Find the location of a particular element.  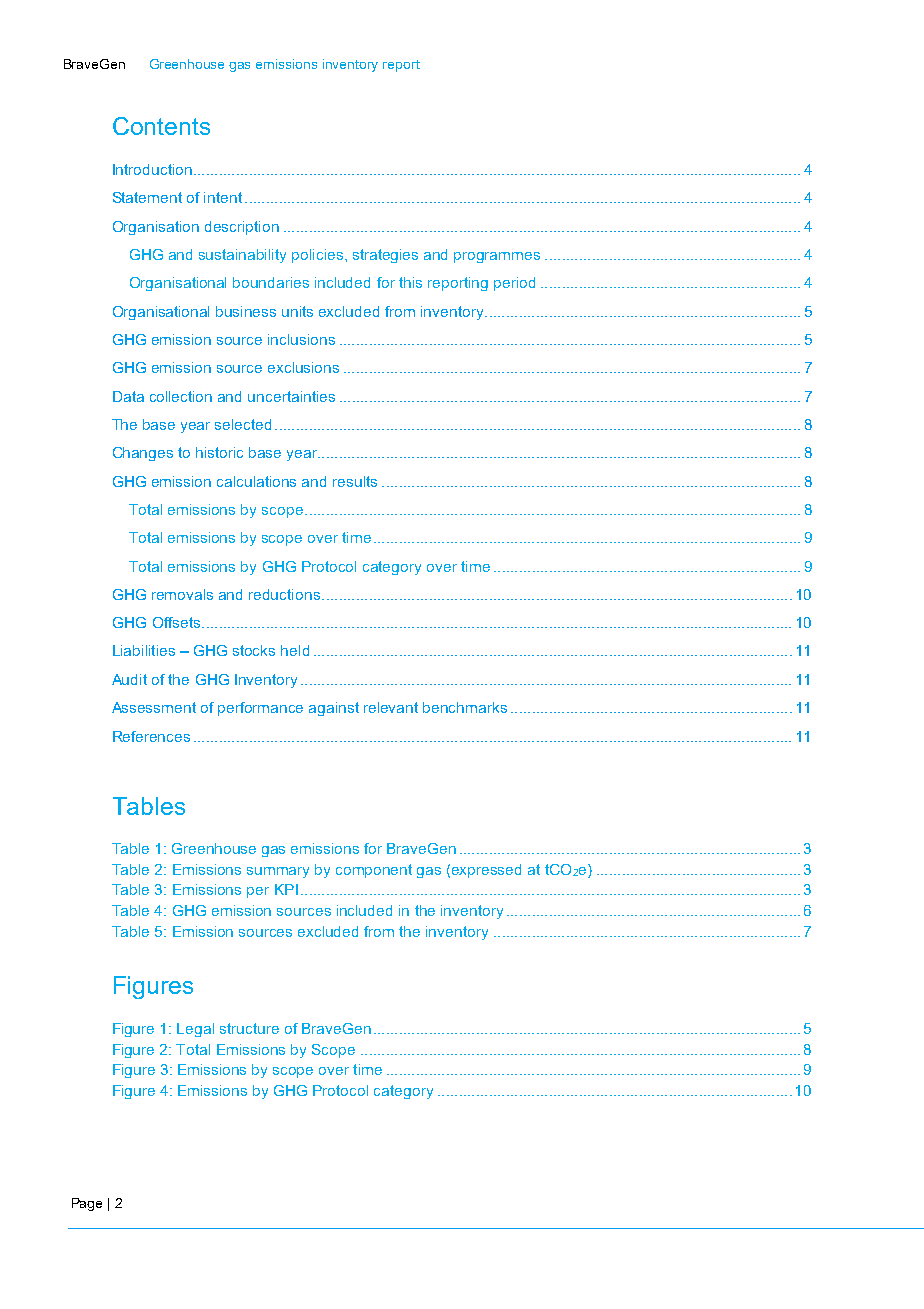

benchmarks is located at coordinates (465, 707).
